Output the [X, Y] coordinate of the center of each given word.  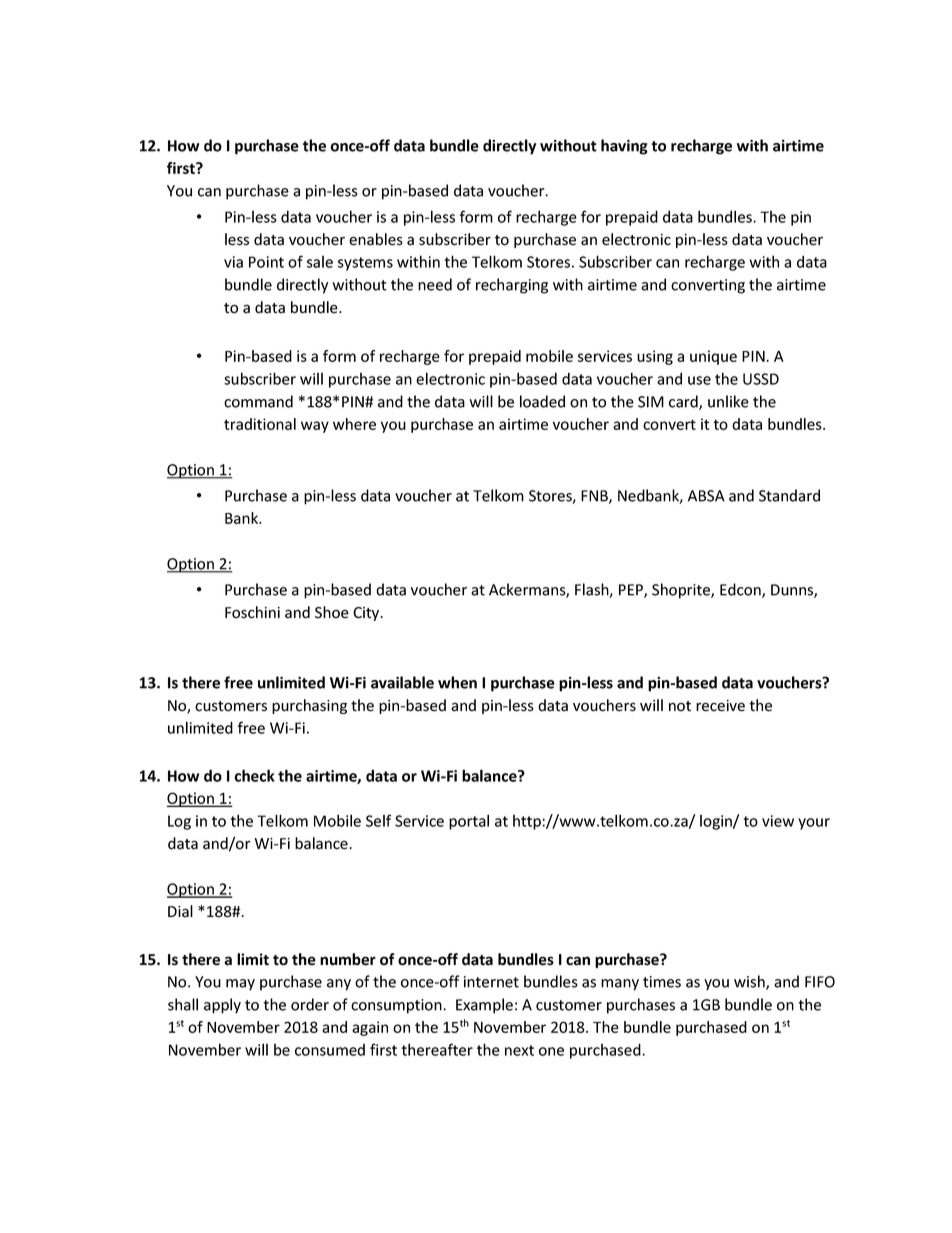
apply [222, 1006]
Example [484, 1006]
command [258, 401]
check [254, 775]
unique [713, 357]
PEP [632, 591]
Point [266, 262]
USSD [761, 379]
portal [469, 822]
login [717, 822]
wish [750, 982]
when [457, 682]
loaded [542, 401]
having [624, 147]
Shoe [332, 612]
